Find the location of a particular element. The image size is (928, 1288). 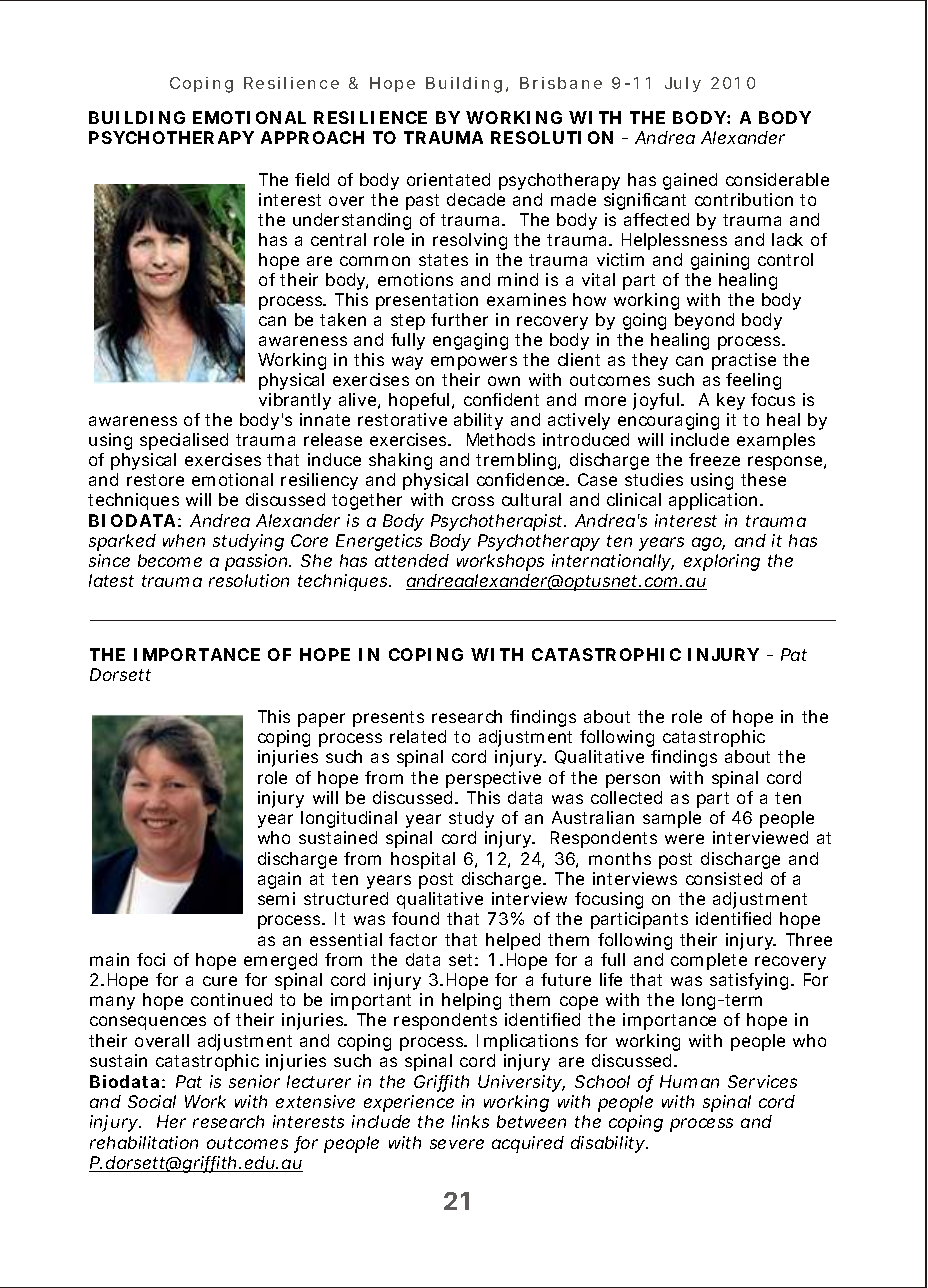

Social is located at coordinates (152, 1101).
